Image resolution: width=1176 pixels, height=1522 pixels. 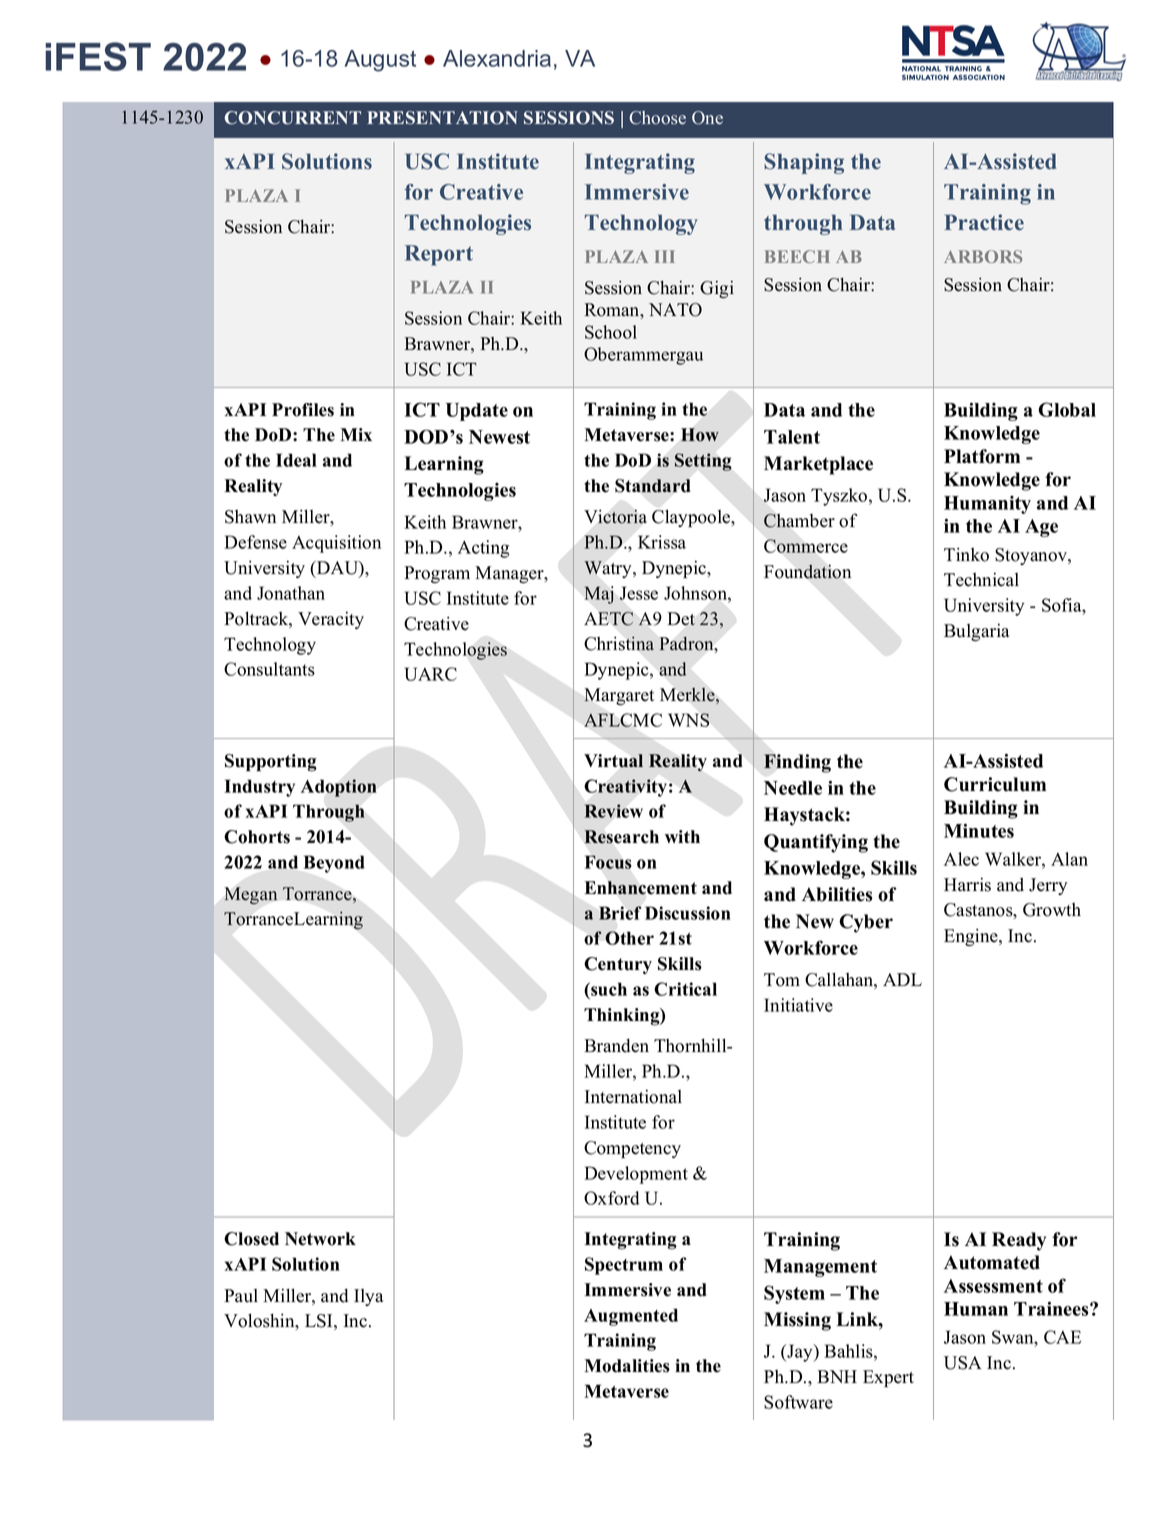 I want to click on USA, so click(x=963, y=1363).
